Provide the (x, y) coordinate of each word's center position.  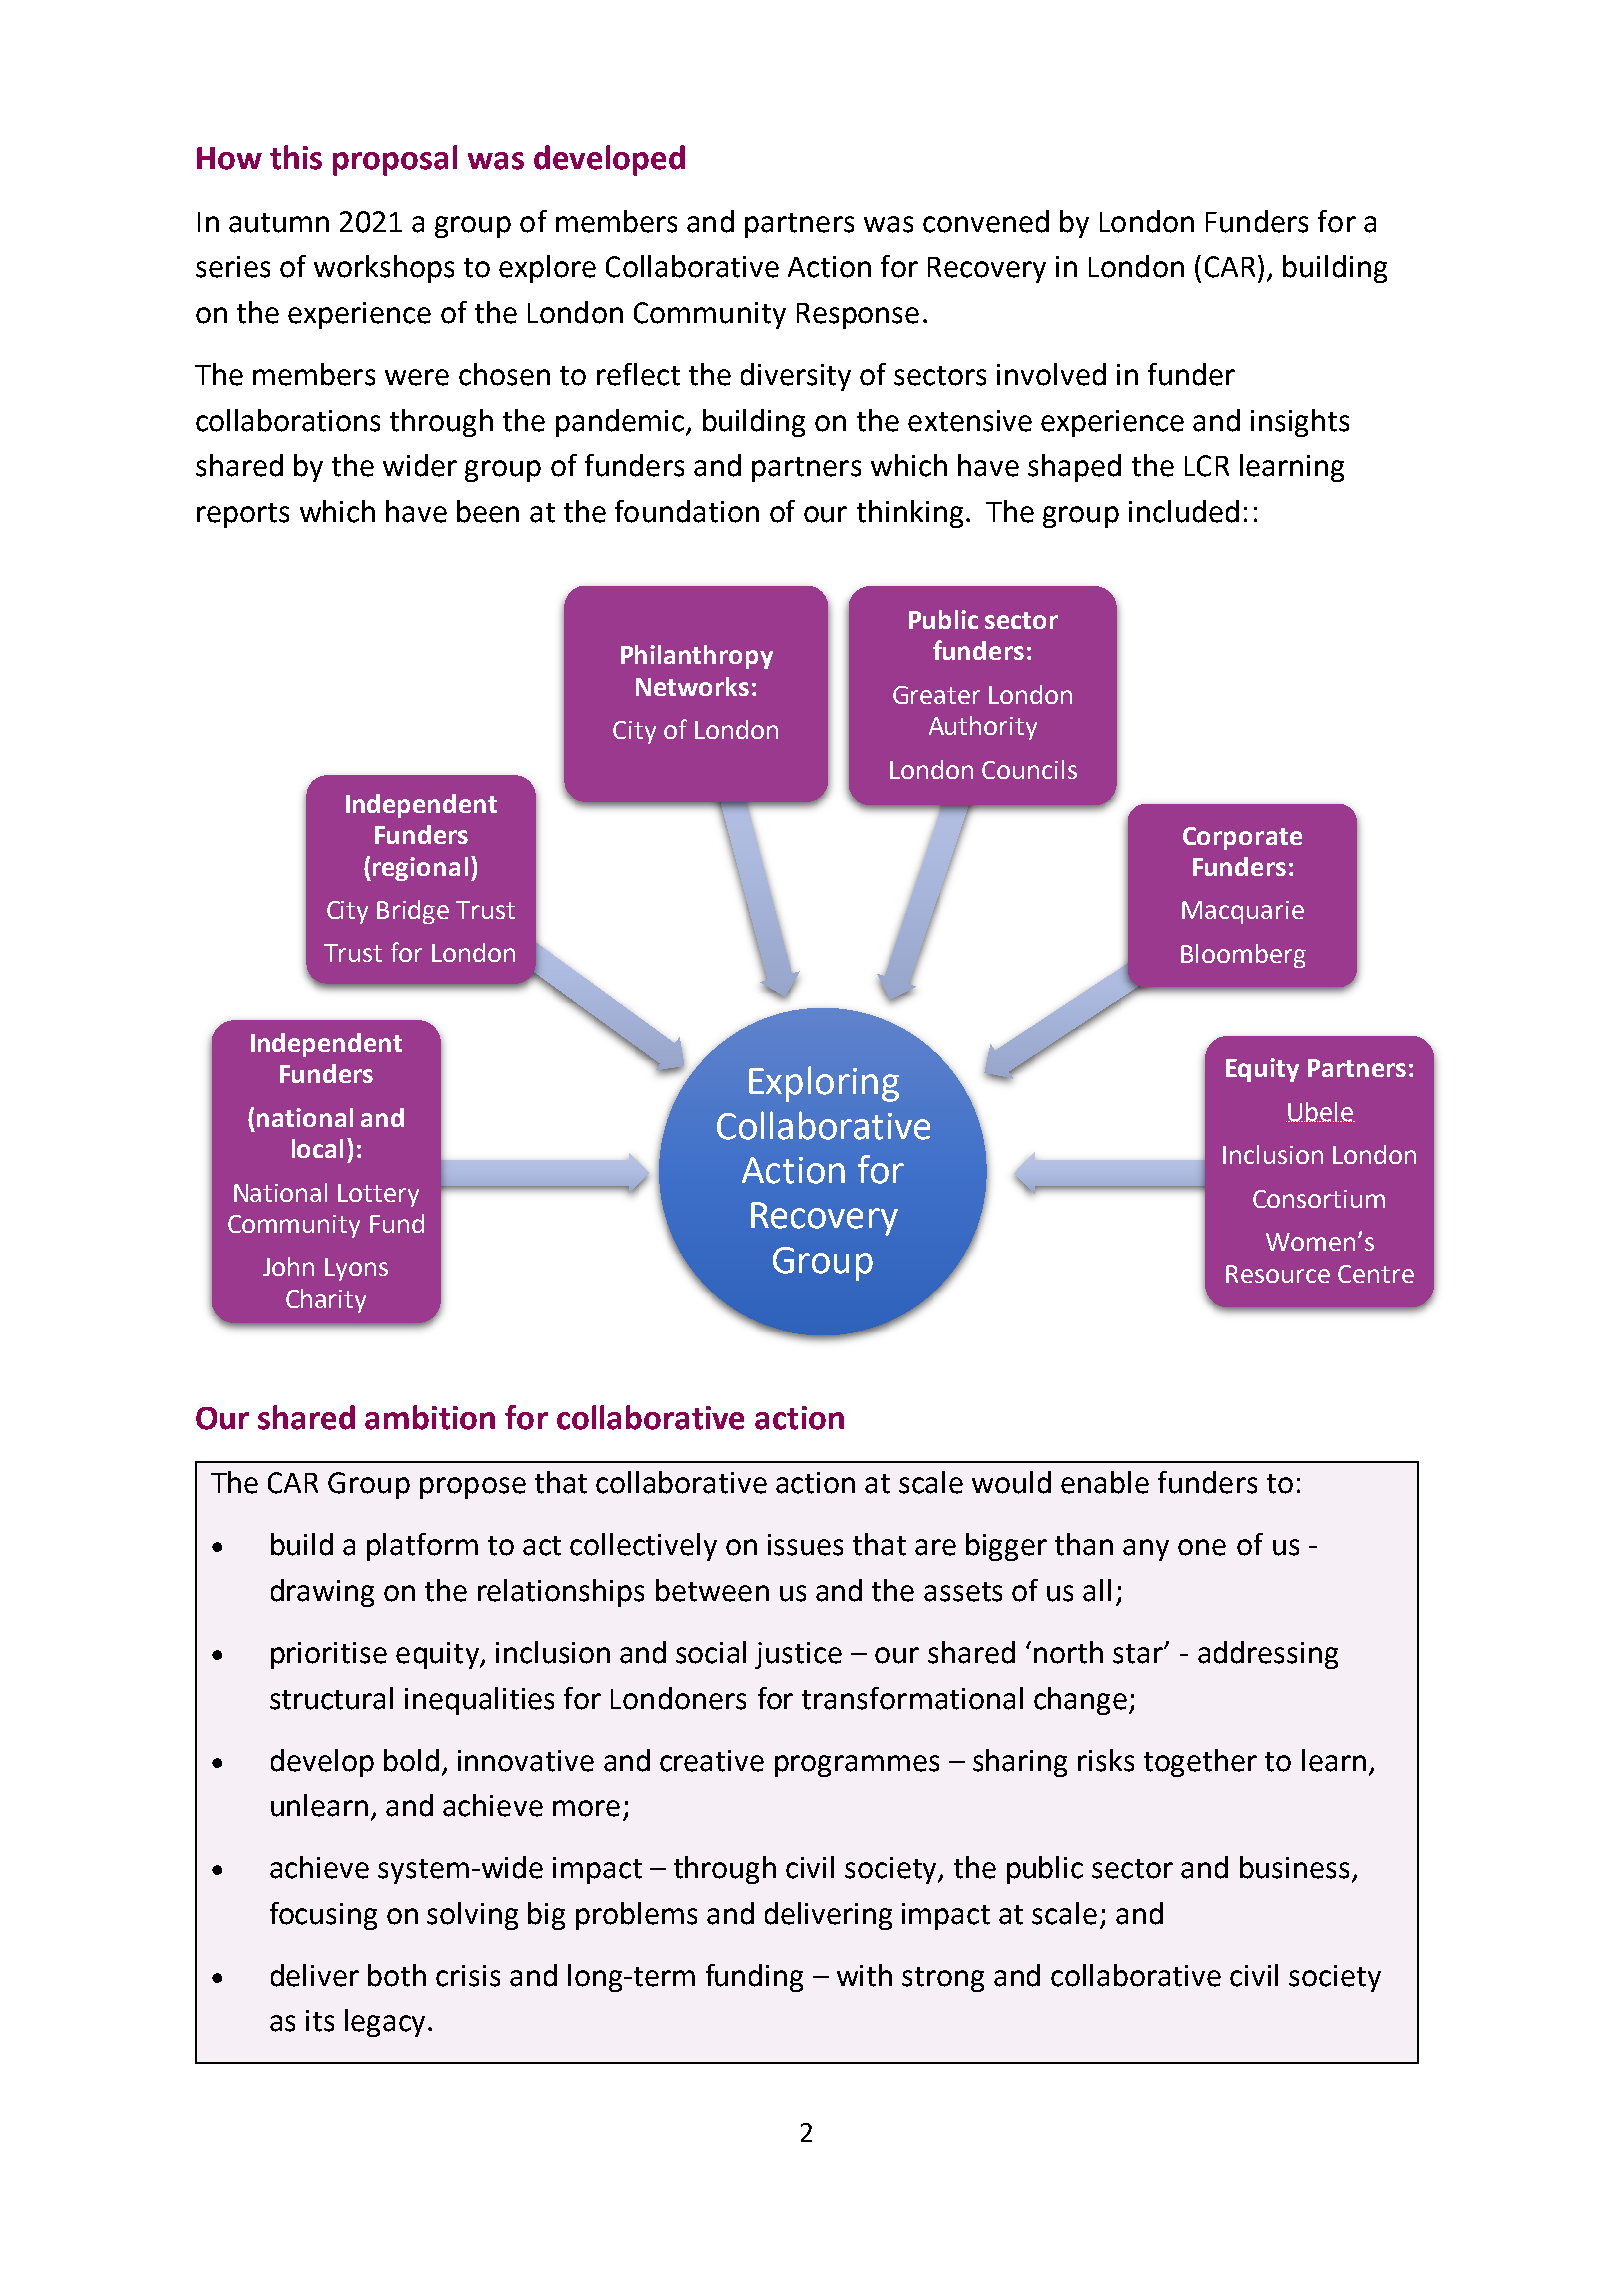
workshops (384, 269)
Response (858, 316)
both (397, 1975)
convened (986, 221)
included (1184, 511)
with (864, 1975)
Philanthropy (697, 657)
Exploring (824, 1084)
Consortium (1319, 1199)
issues (805, 1545)
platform (422, 1547)
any (1146, 1550)
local (317, 1148)
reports (243, 515)
